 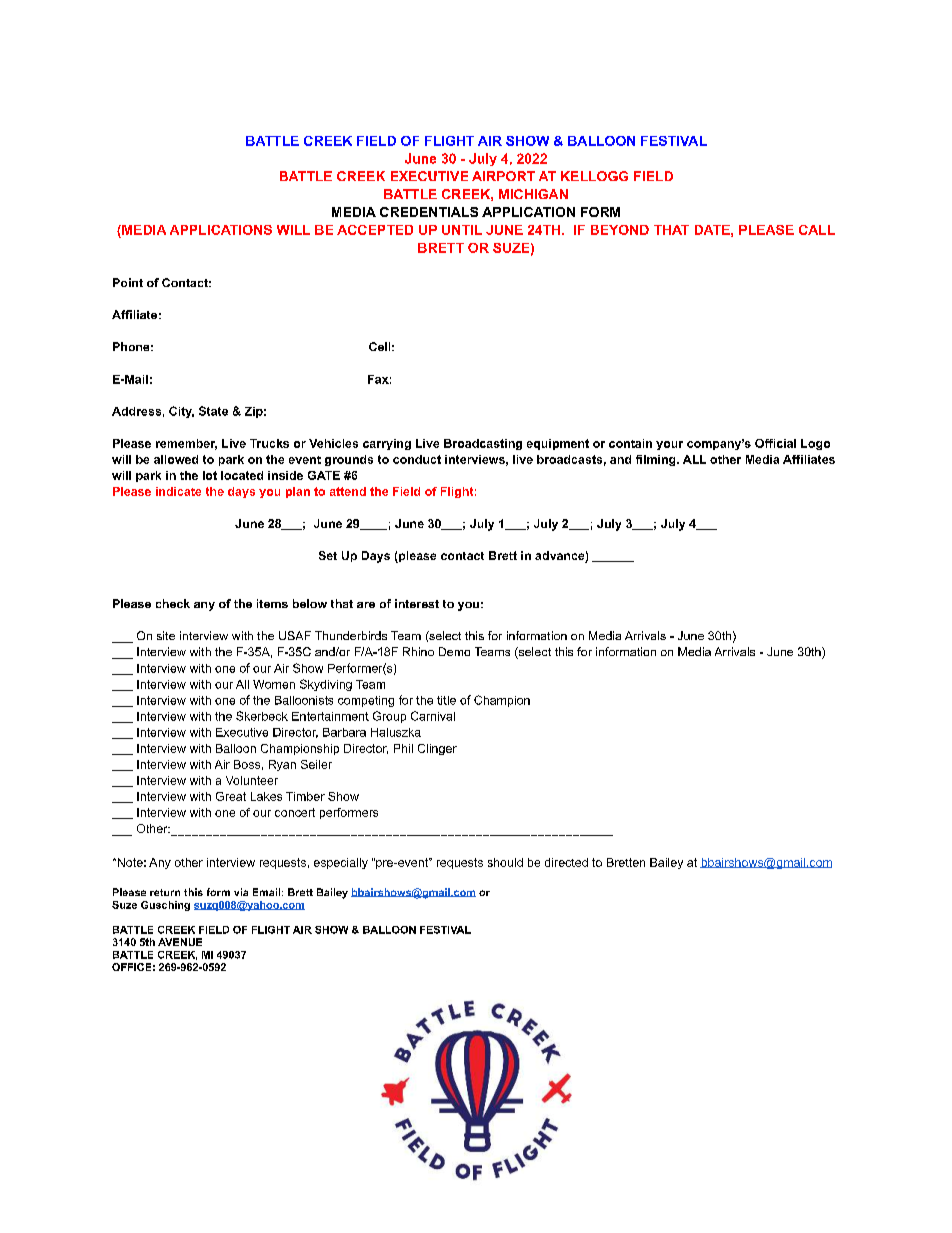 What do you see at coordinates (775, 443) in the page?
I see `Official` at bounding box center [775, 443].
